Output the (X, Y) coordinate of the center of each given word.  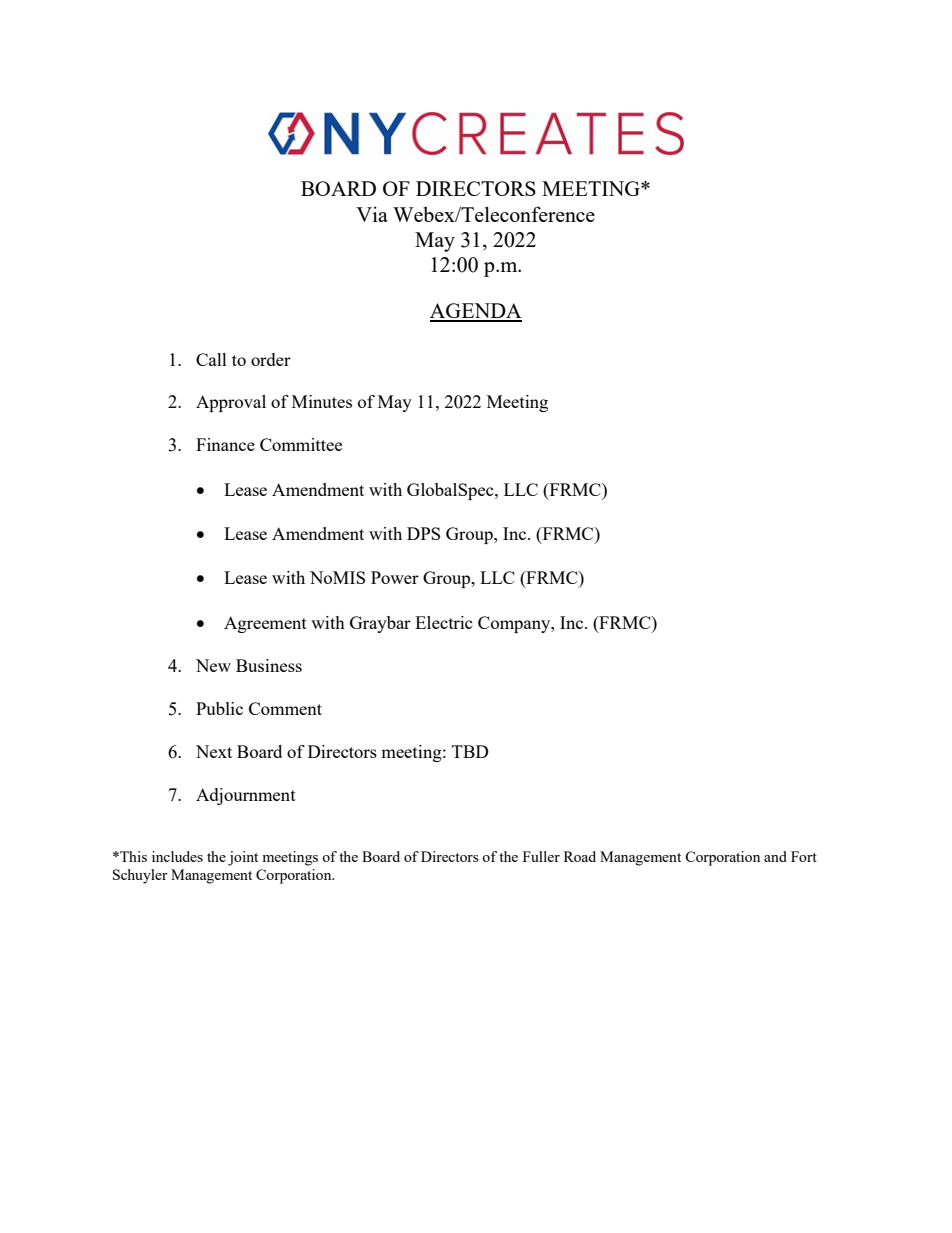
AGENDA (476, 312)
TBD (470, 751)
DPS (423, 533)
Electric (444, 622)
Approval (231, 403)
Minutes (322, 401)
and (775, 856)
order (271, 359)
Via (372, 214)
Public (219, 708)
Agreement (265, 624)
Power (395, 577)
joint (243, 858)
